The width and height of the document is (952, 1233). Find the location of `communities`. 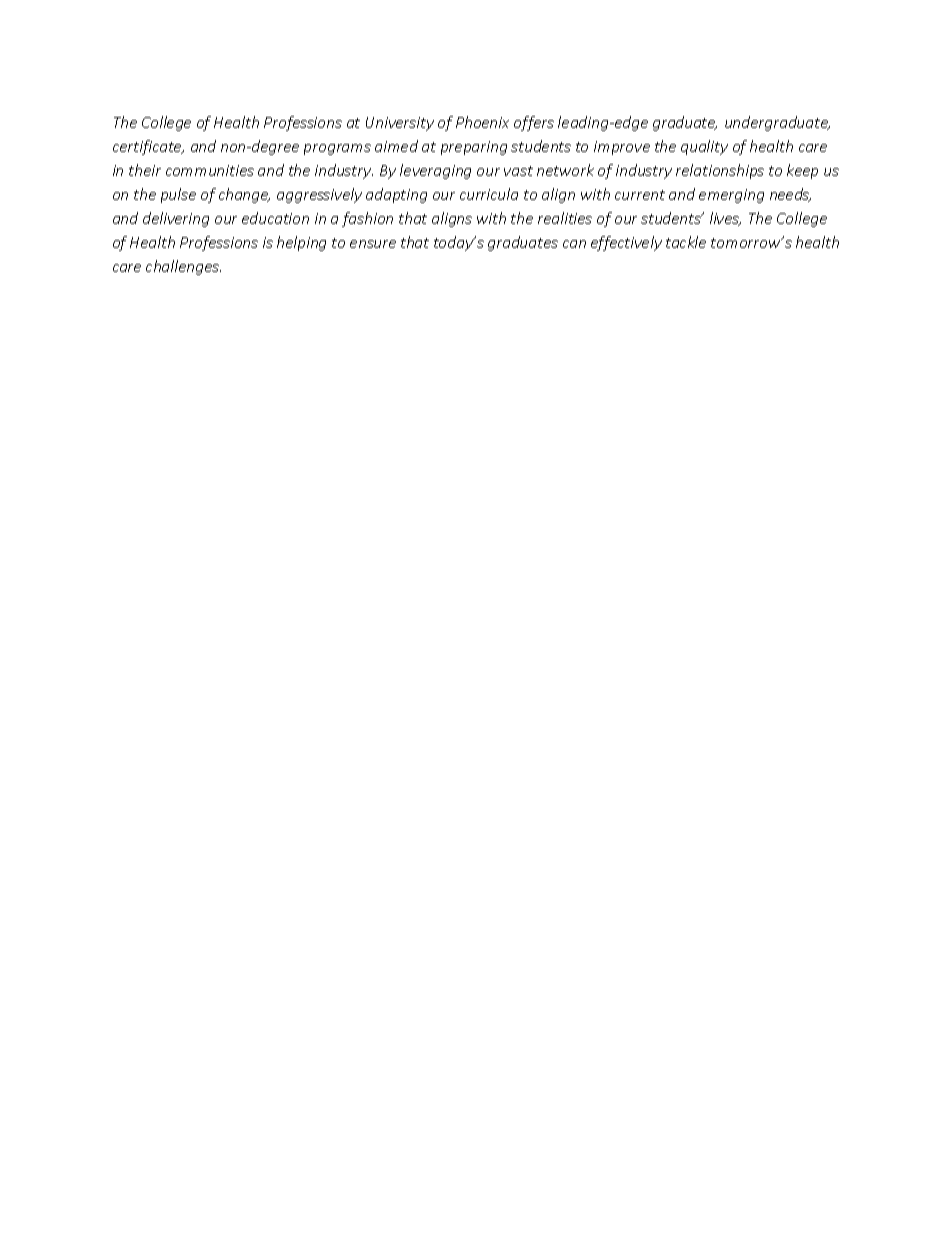

communities is located at coordinates (210, 170).
